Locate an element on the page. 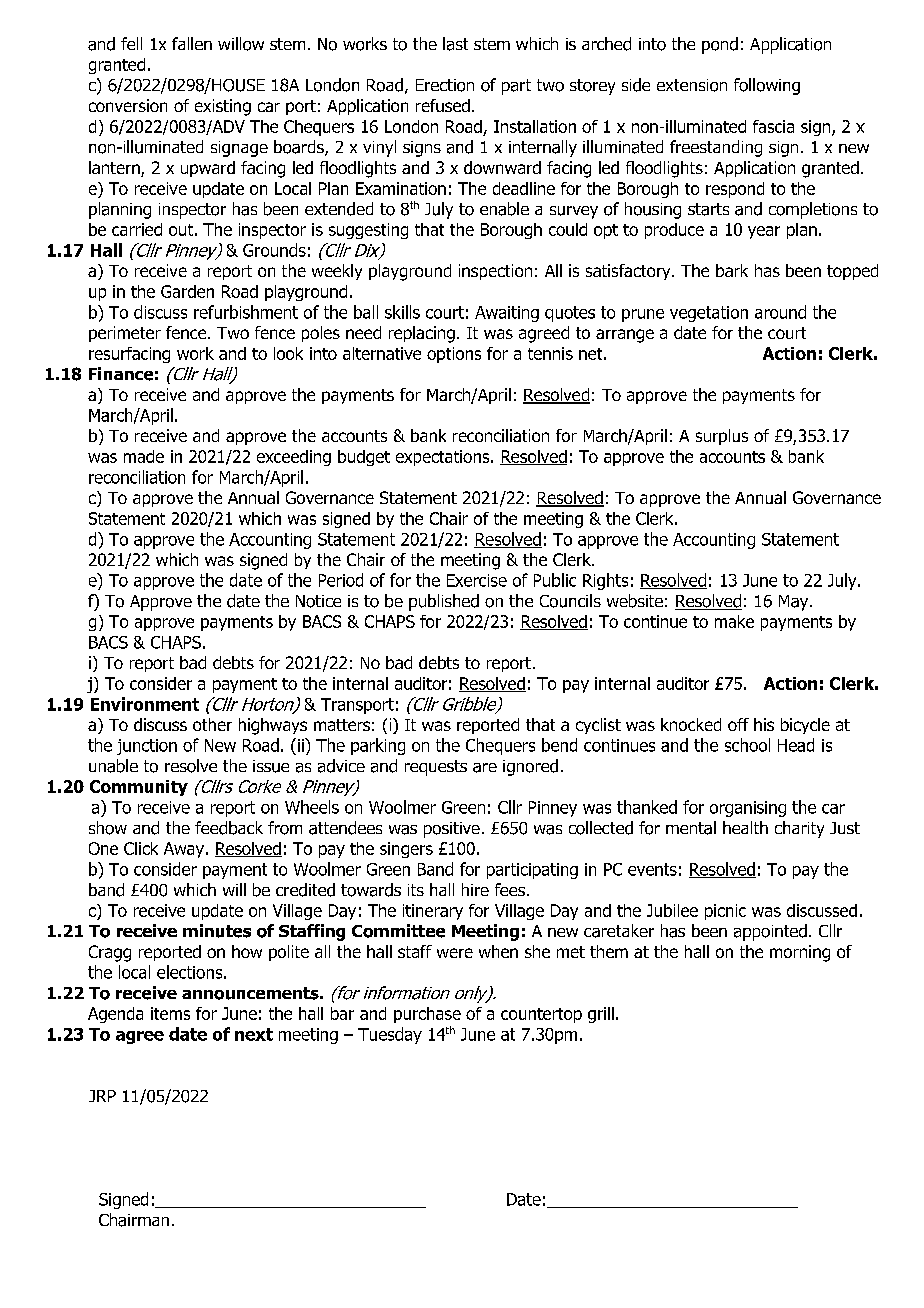 The image size is (924, 1308). following is located at coordinates (767, 86).
